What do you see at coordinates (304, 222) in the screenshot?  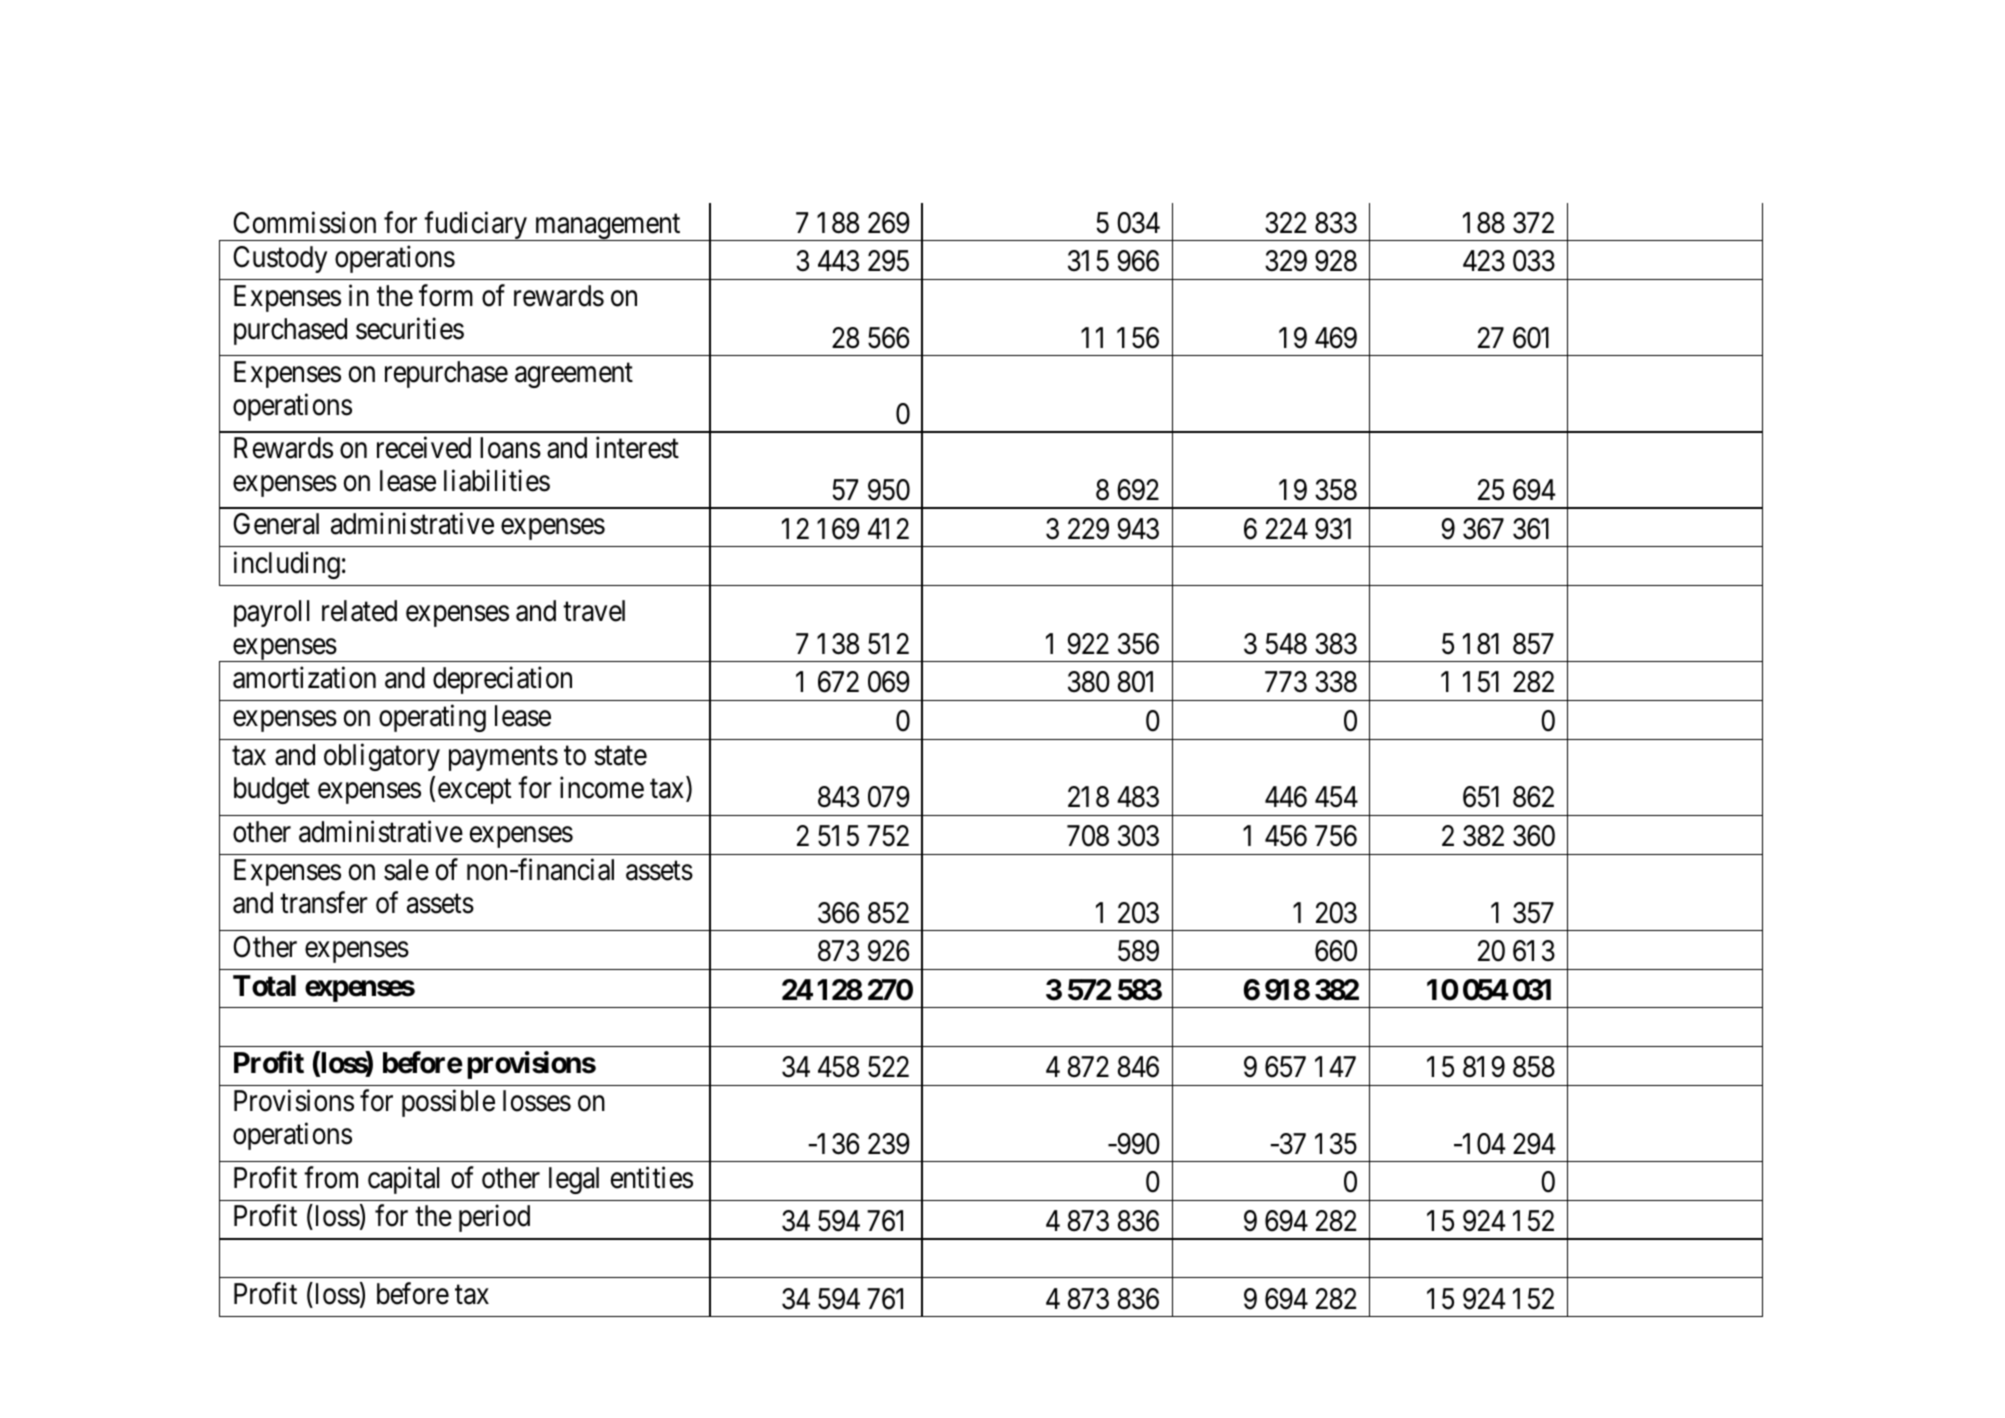 I see `Commission` at bounding box center [304, 222].
